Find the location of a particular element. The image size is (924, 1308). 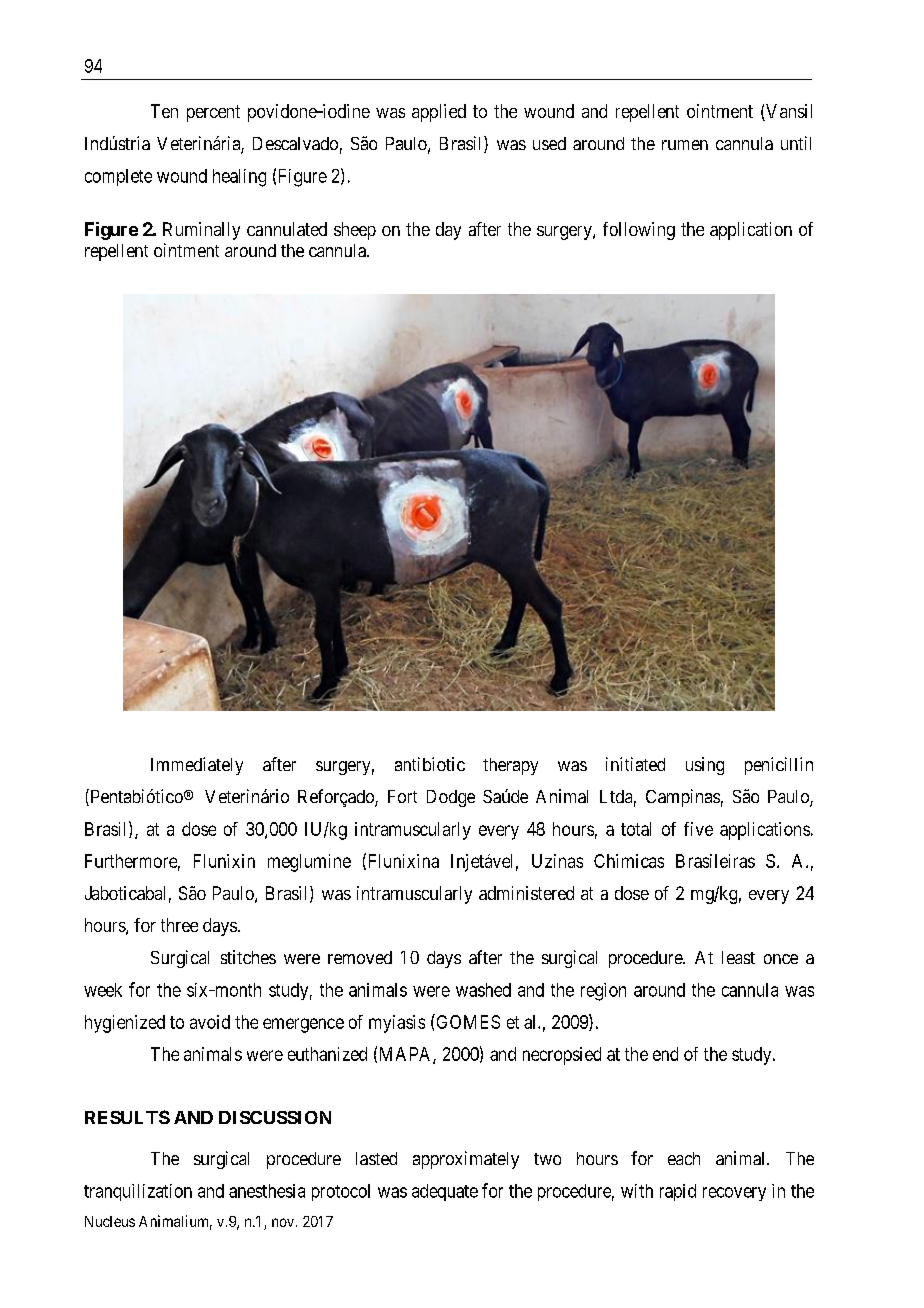

anesthesia is located at coordinates (267, 1191).
